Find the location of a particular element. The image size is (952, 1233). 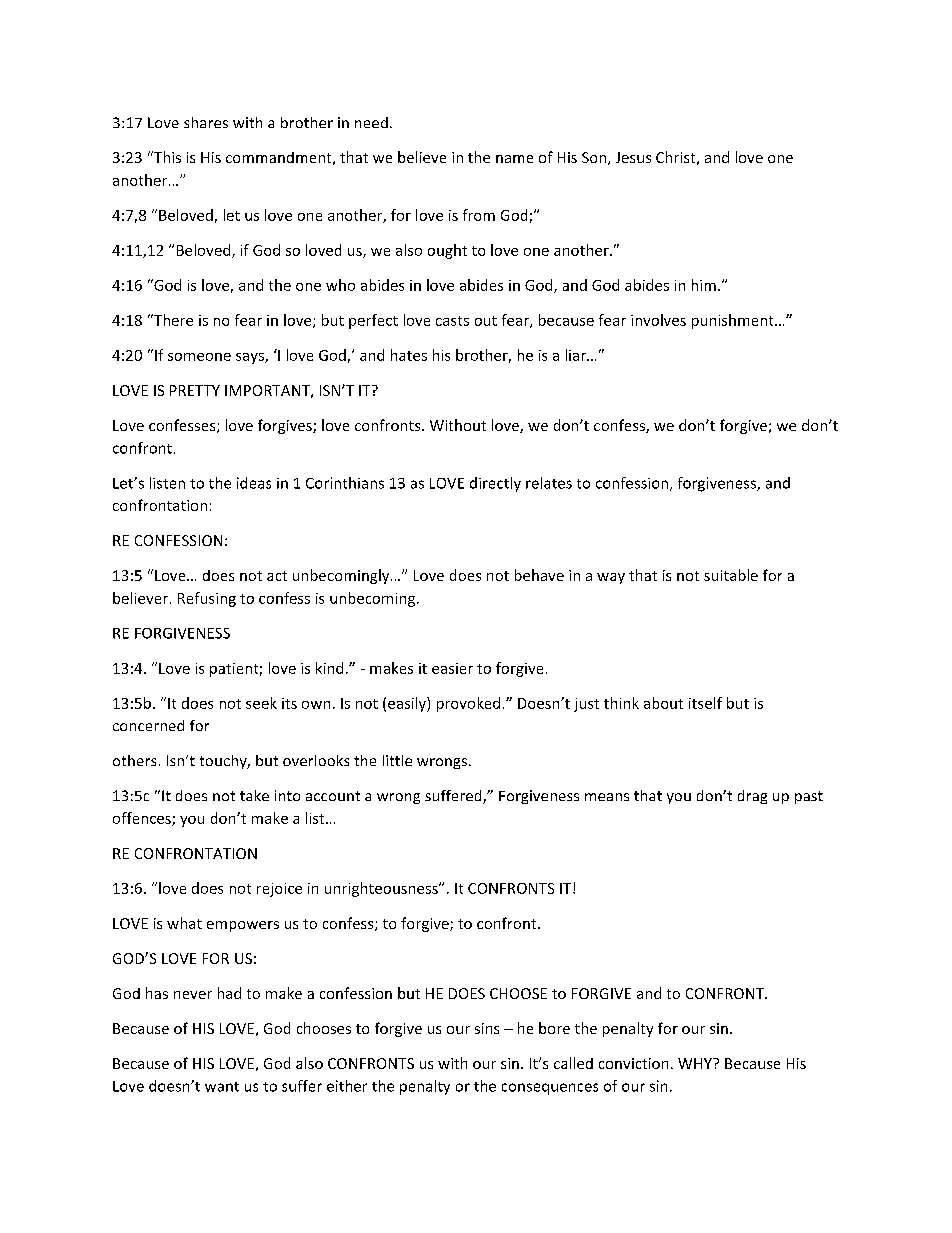

want is located at coordinates (222, 1087).
